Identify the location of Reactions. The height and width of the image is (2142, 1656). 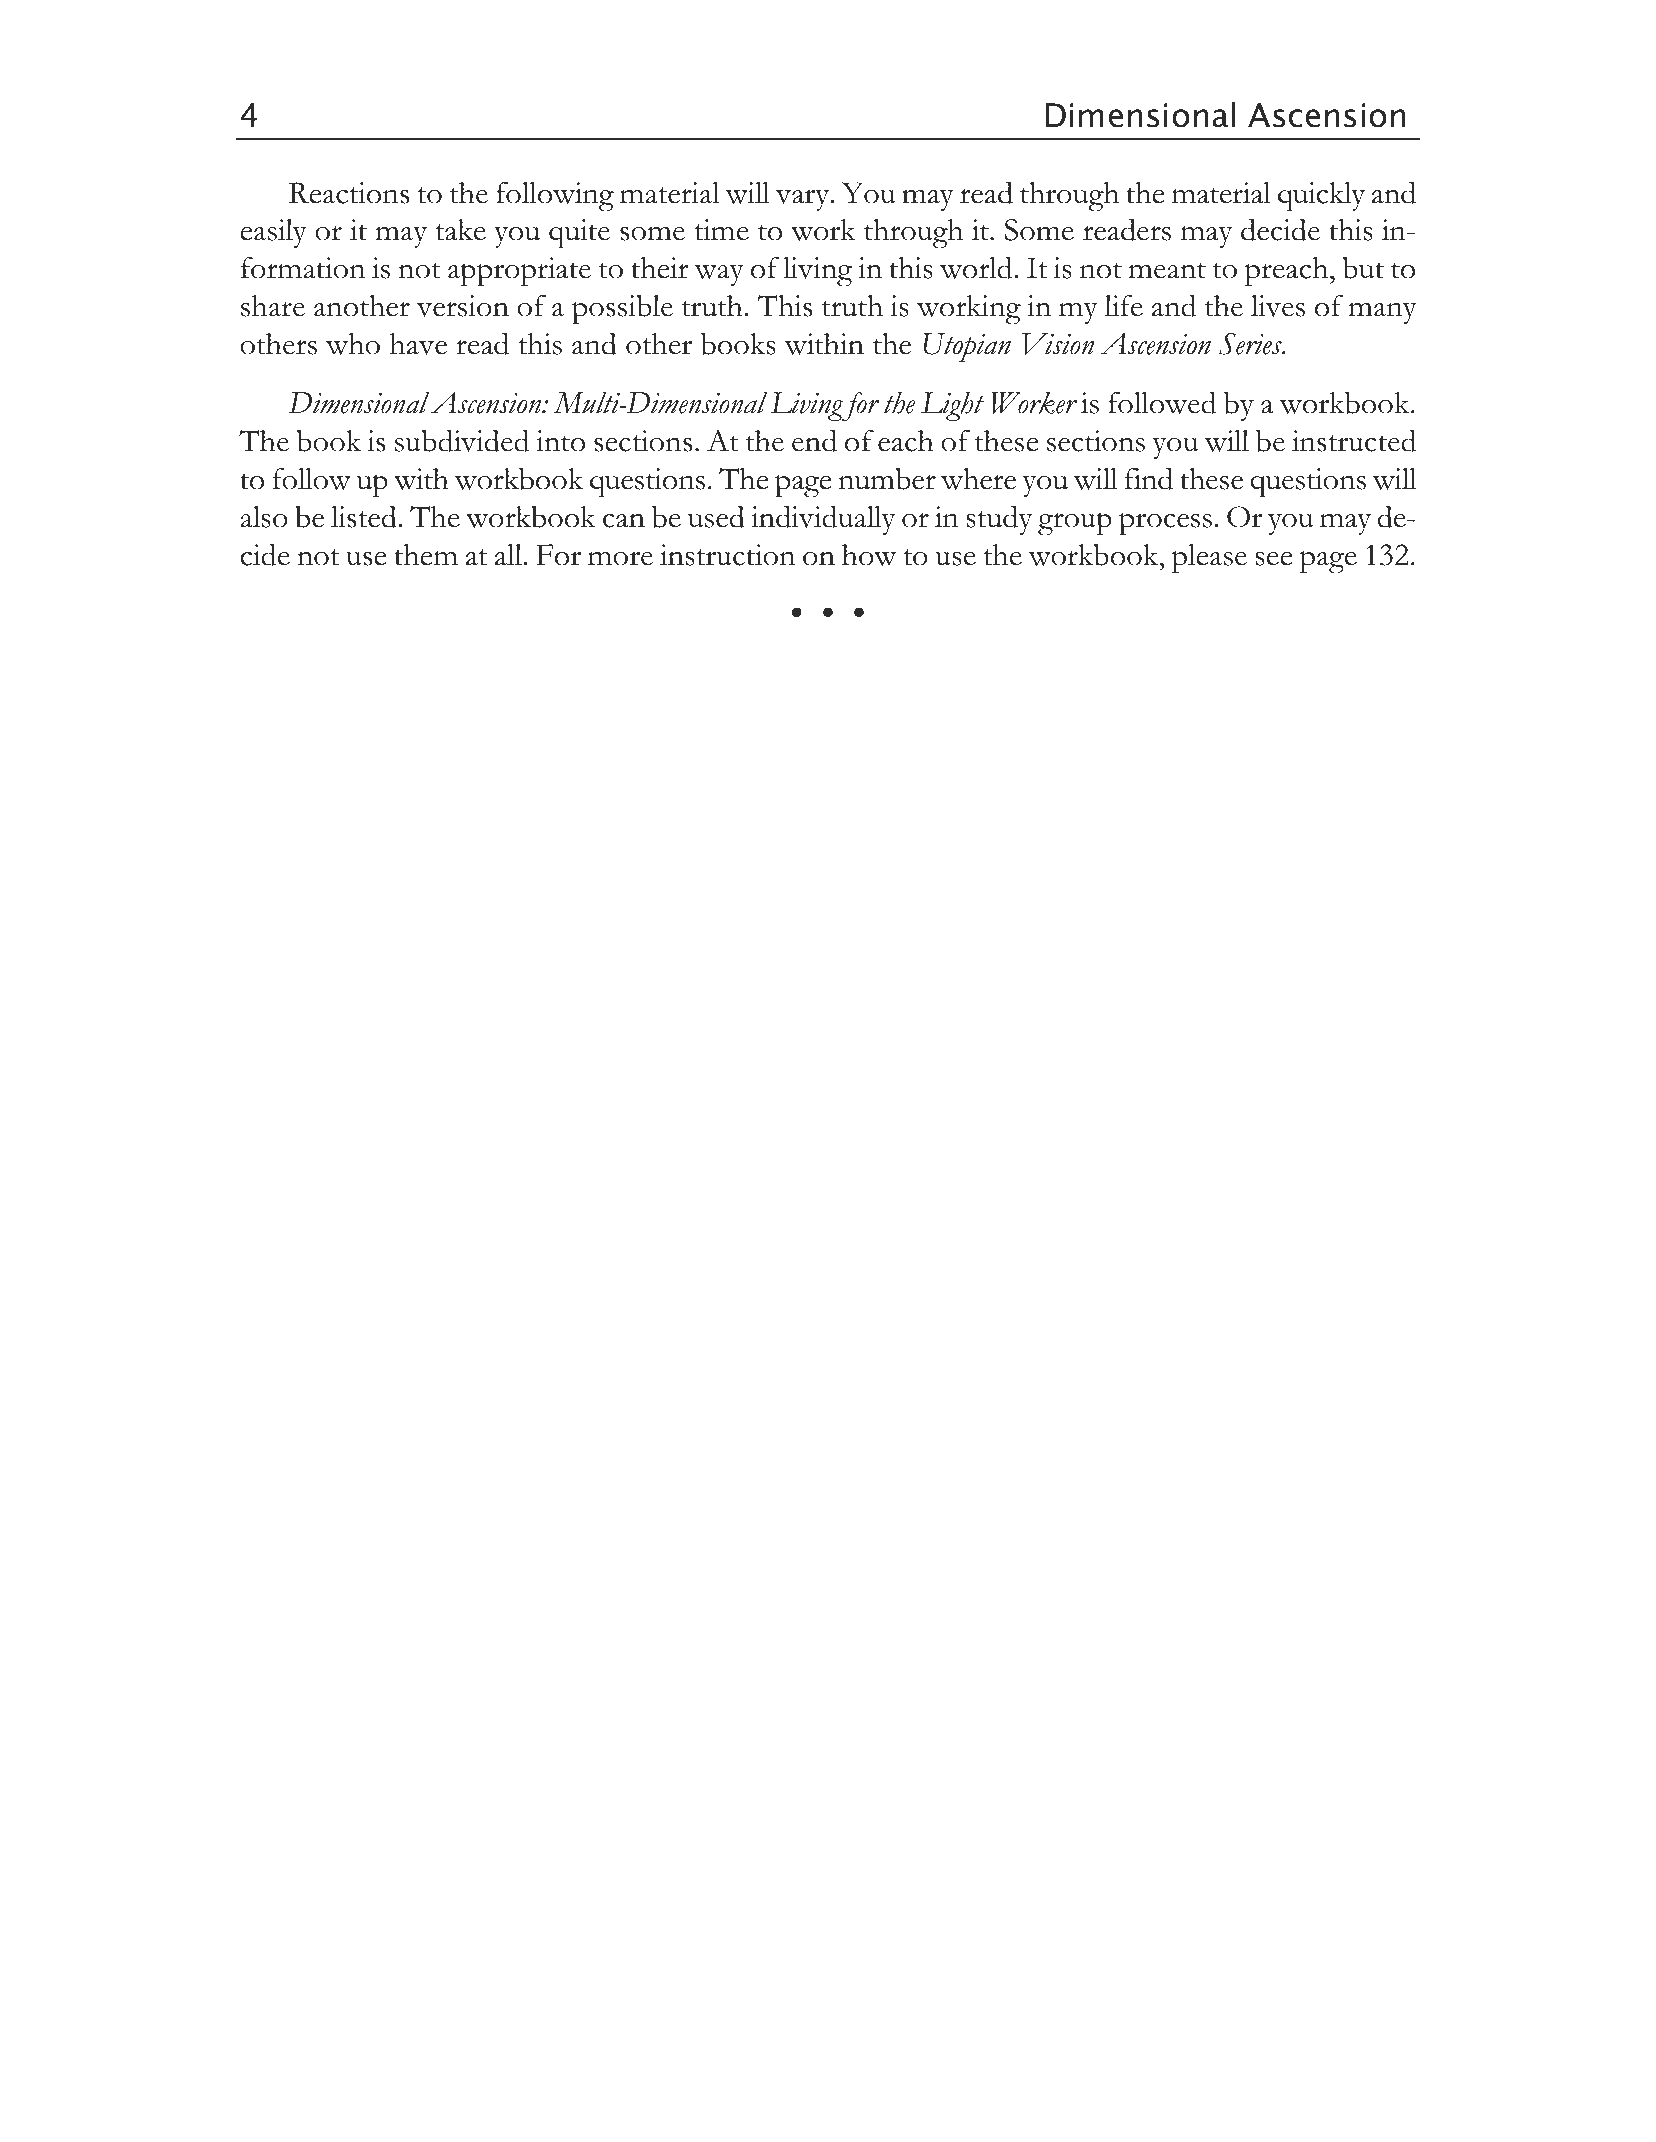
(349, 193).
